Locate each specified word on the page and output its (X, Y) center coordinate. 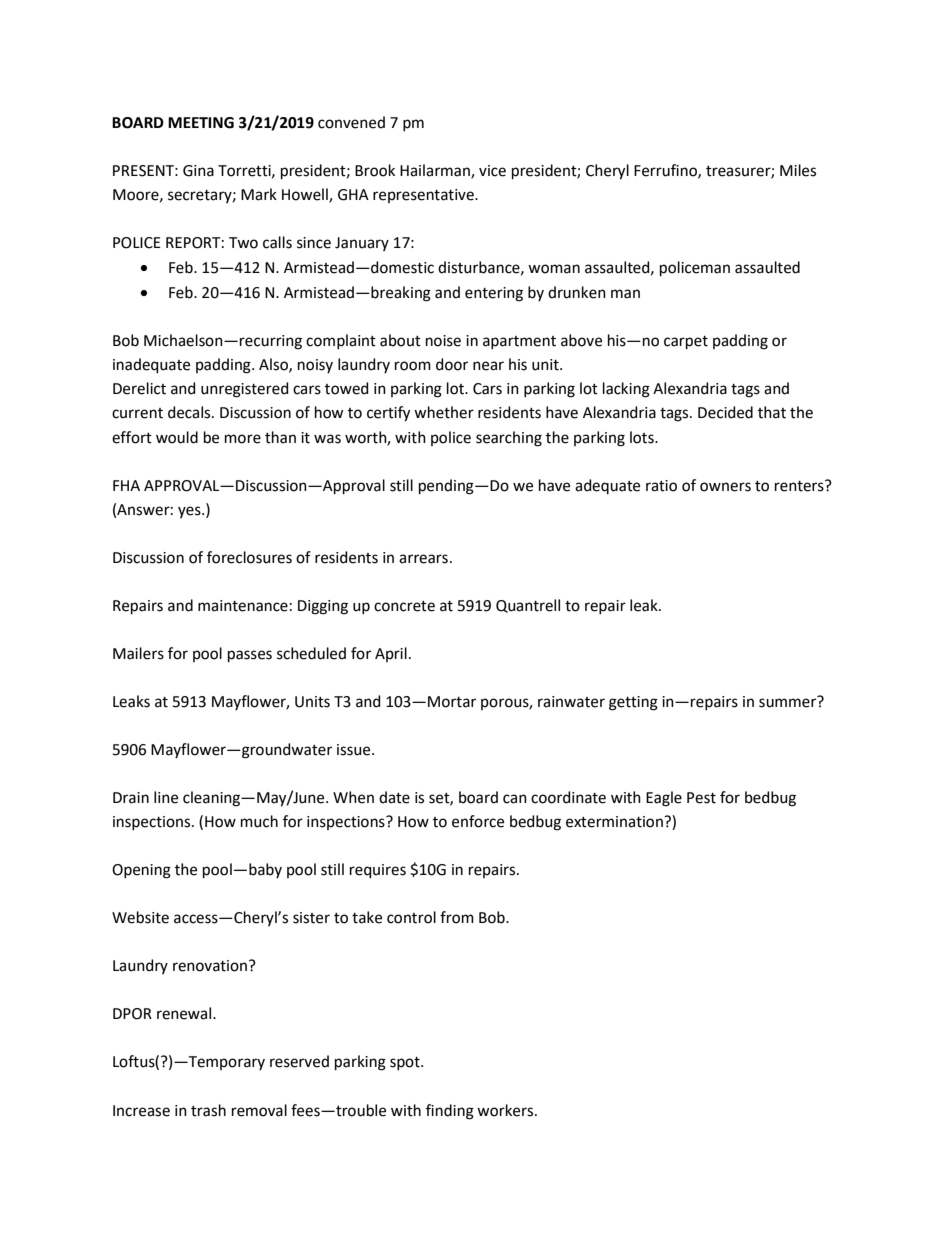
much (259, 821)
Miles (798, 170)
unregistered (245, 390)
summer (789, 702)
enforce (478, 821)
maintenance (243, 606)
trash (208, 1110)
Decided (725, 412)
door (452, 364)
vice (492, 171)
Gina (198, 171)
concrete (404, 606)
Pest (701, 798)
